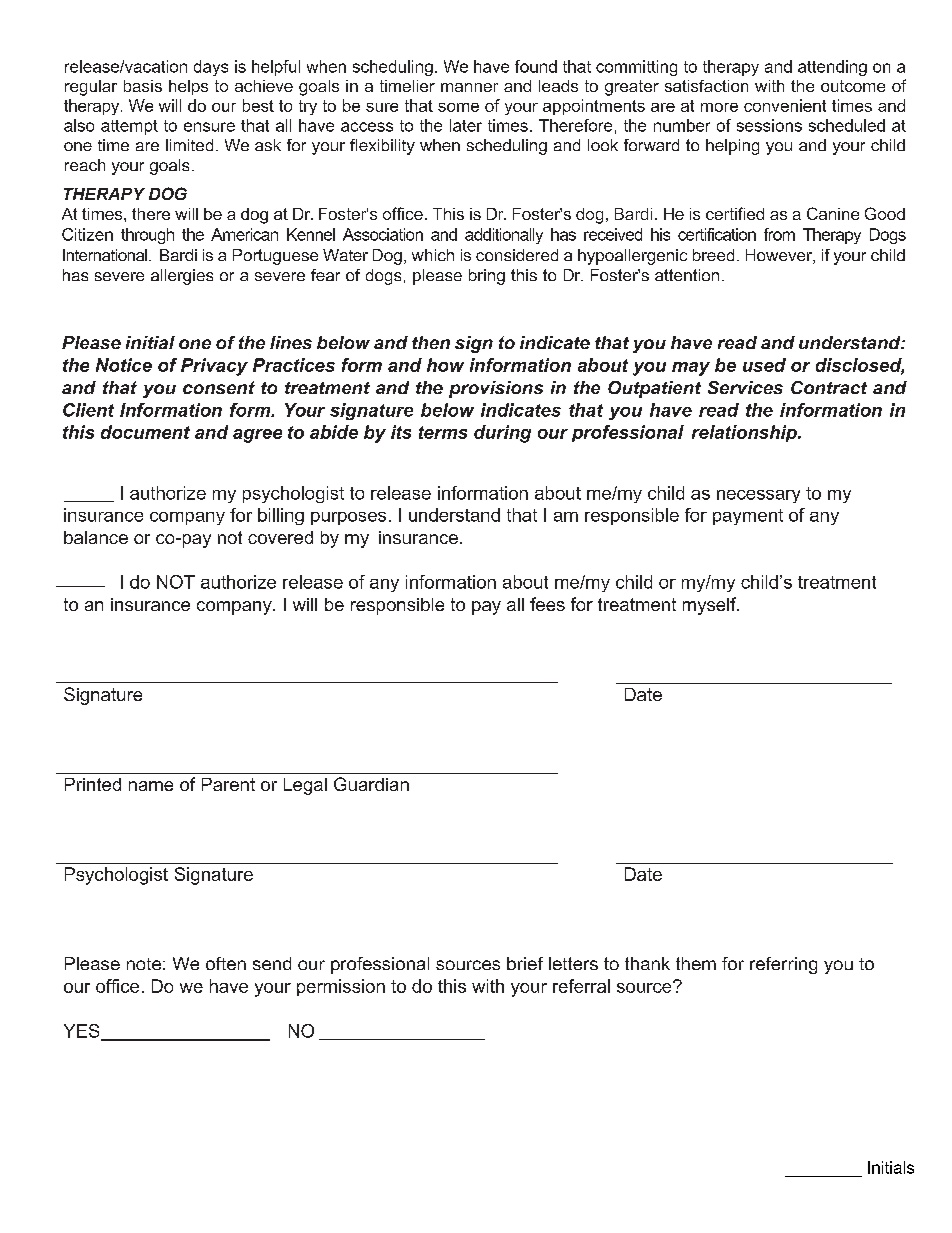 This page has width=952, height=1233. I want to click on fees, so click(547, 604).
